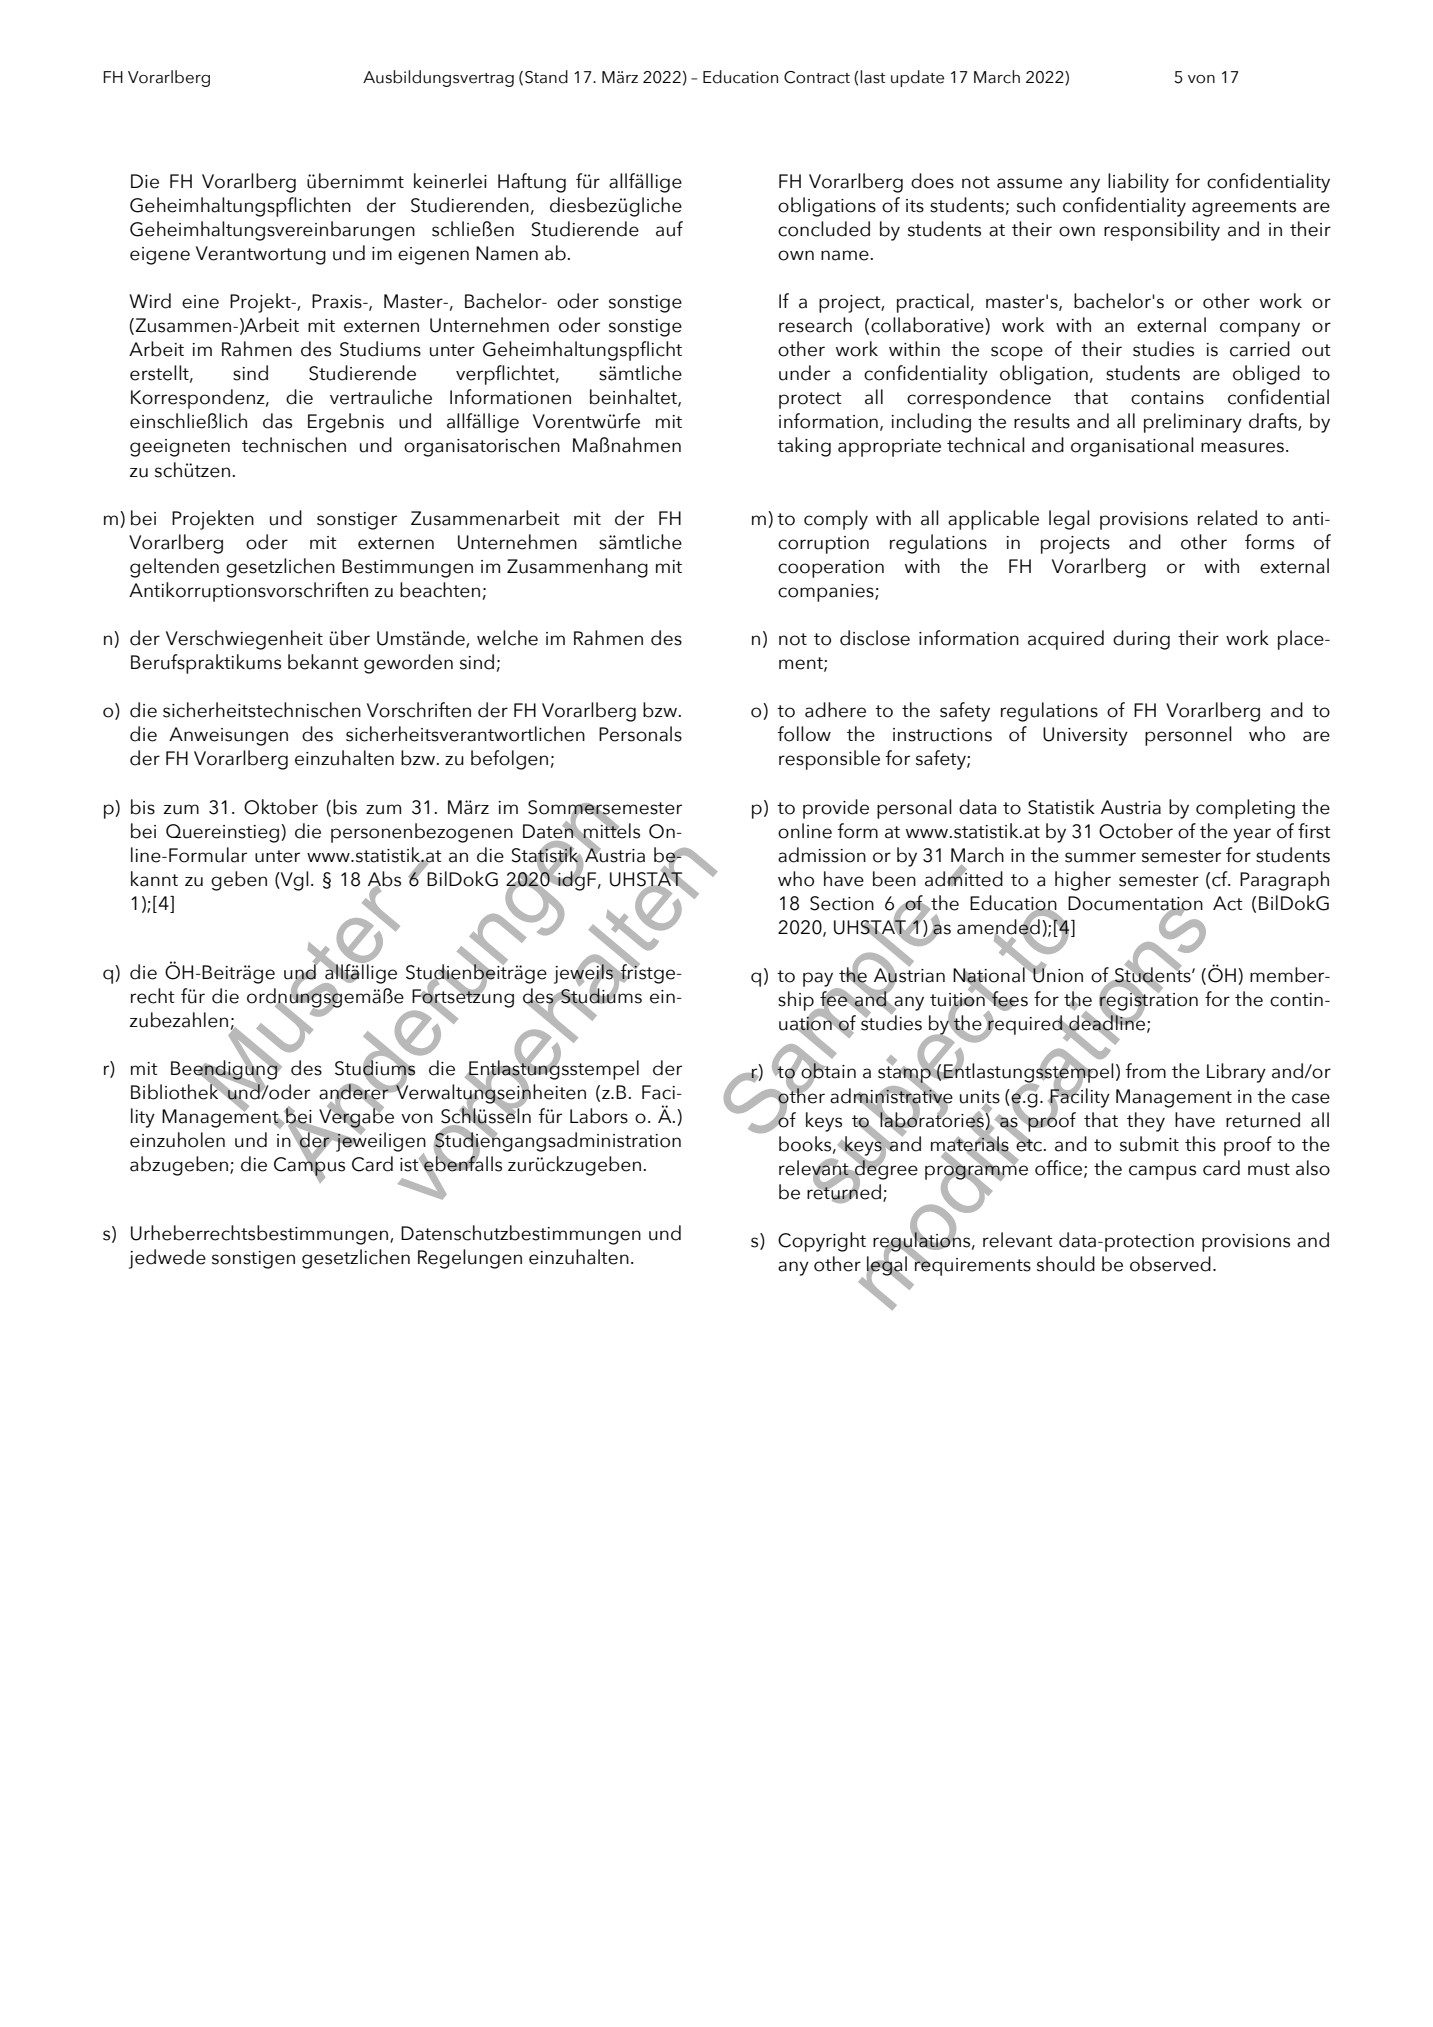  I want to click on taking, so click(804, 447).
